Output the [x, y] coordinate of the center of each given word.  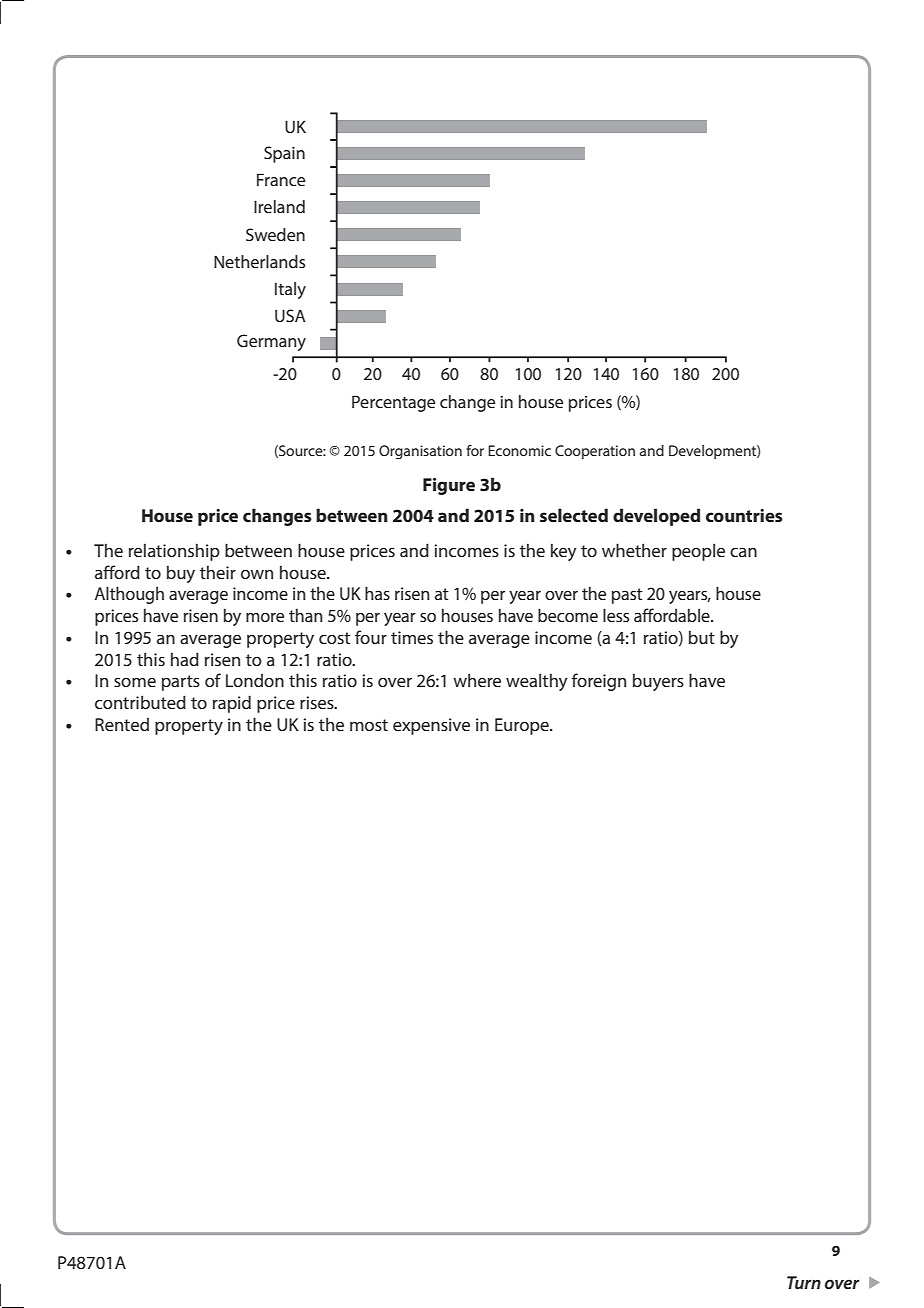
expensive [431, 726]
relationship [174, 552]
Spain [284, 154]
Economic [519, 450]
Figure [449, 486]
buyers [658, 682]
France [281, 179]
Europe [523, 726]
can [743, 552]
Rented [122, 724]
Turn [804, 1282]
